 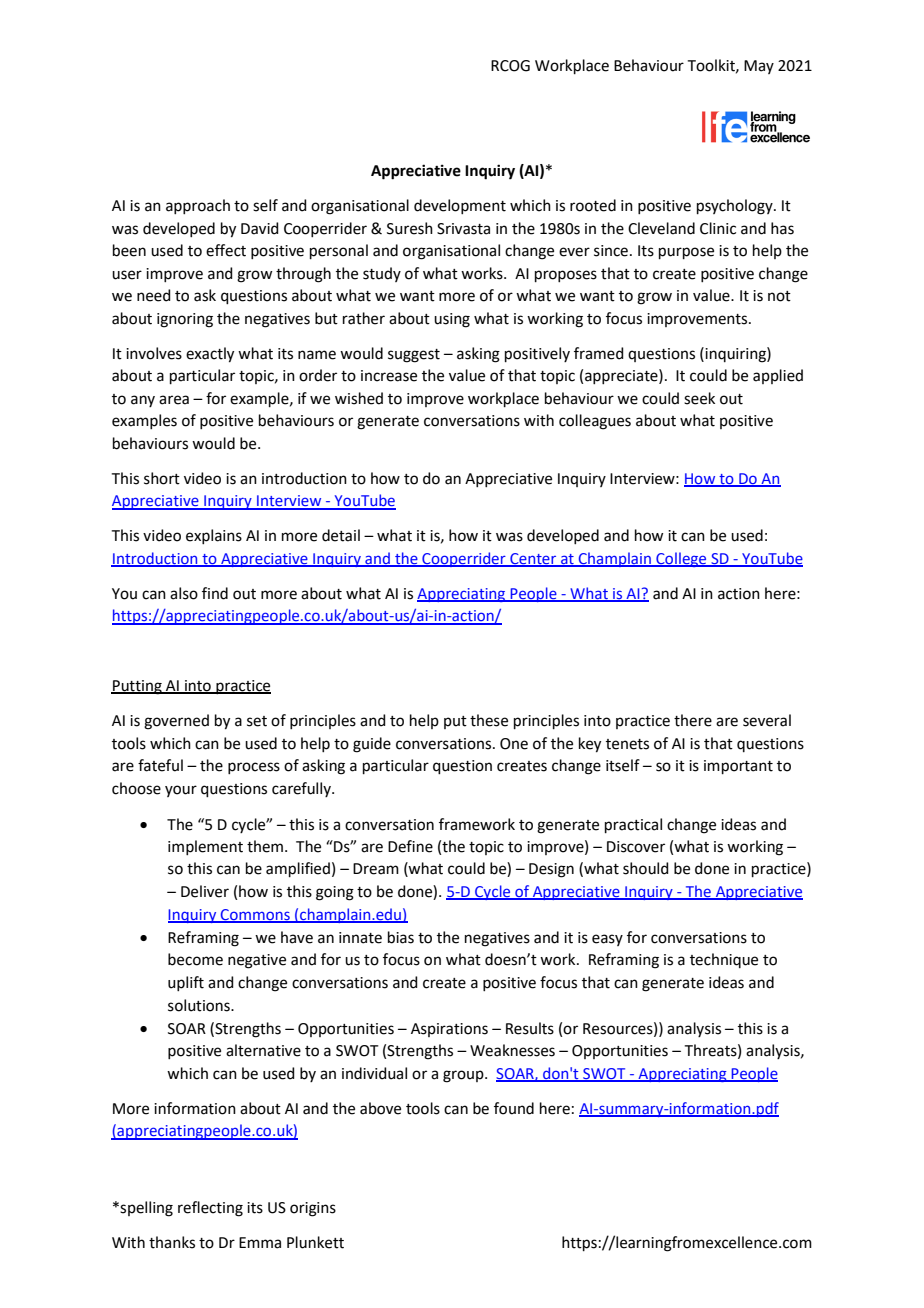 I want to click on reflecting, so click(x=210, y=1209).
